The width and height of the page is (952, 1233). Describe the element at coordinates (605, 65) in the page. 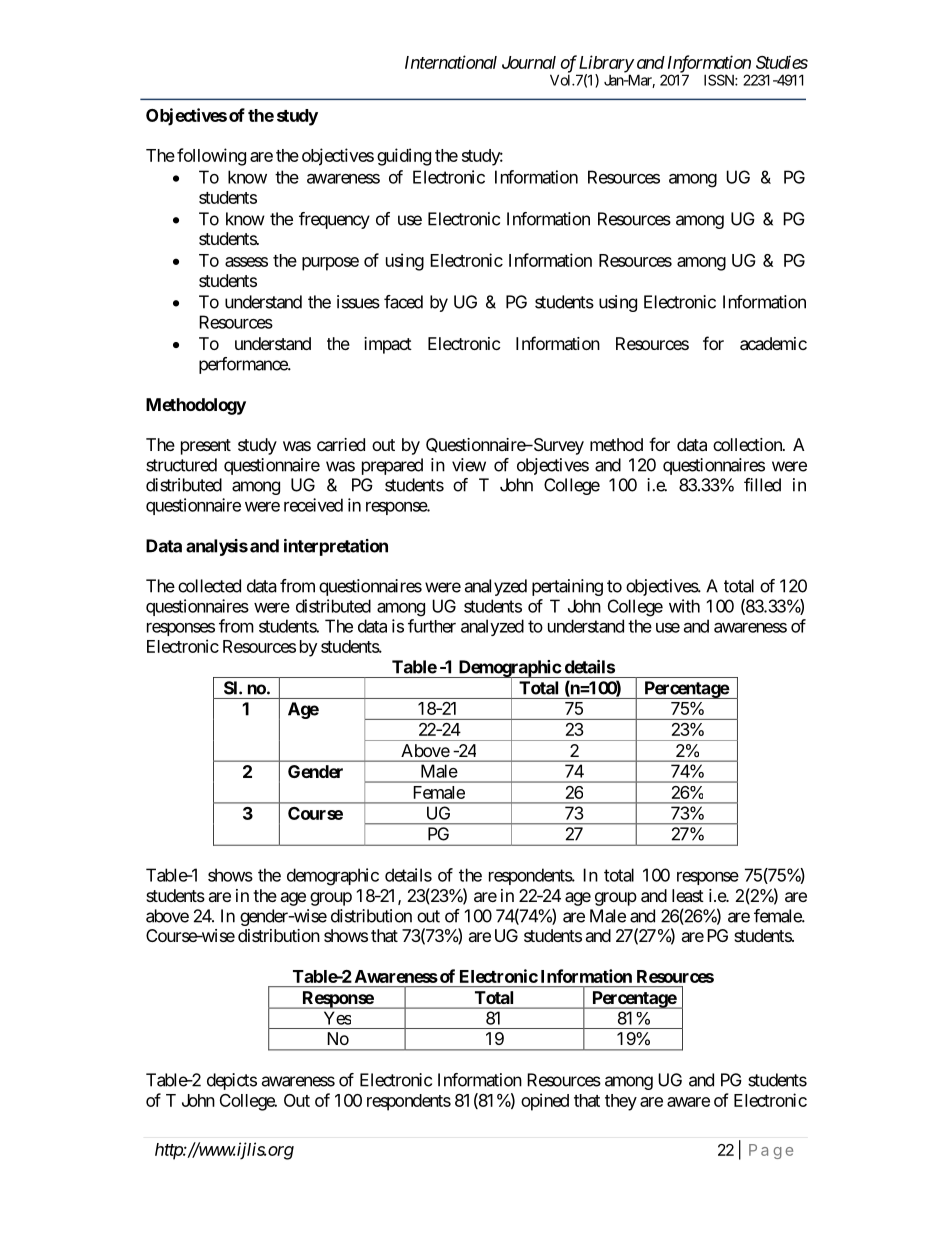

I see `Library` at that location.
